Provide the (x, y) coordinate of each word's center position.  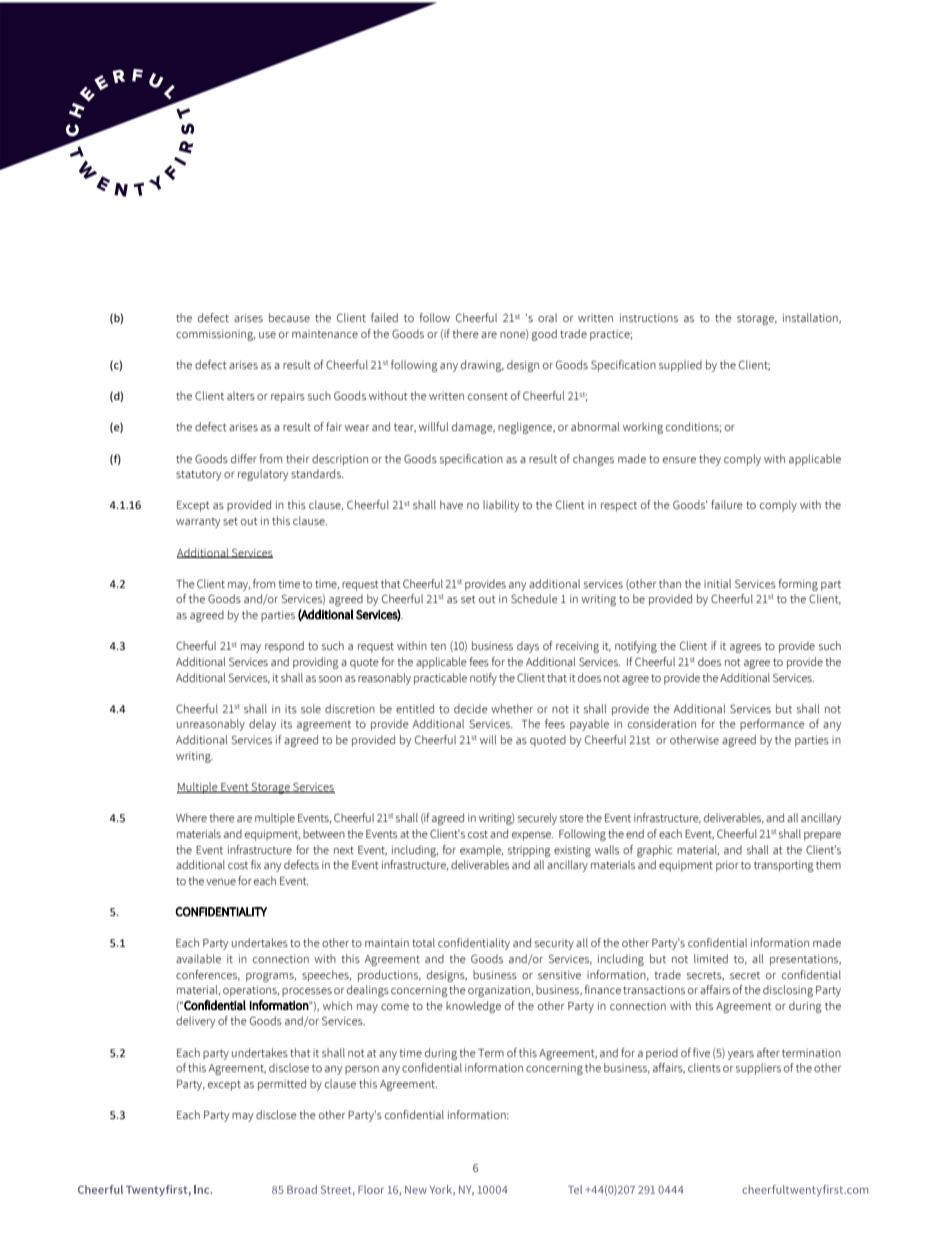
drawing (482, 366)
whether (512, 708)
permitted (282, 1085)
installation (811, 318)
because (289, 317)
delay (262, 725)
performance (772, 725)
